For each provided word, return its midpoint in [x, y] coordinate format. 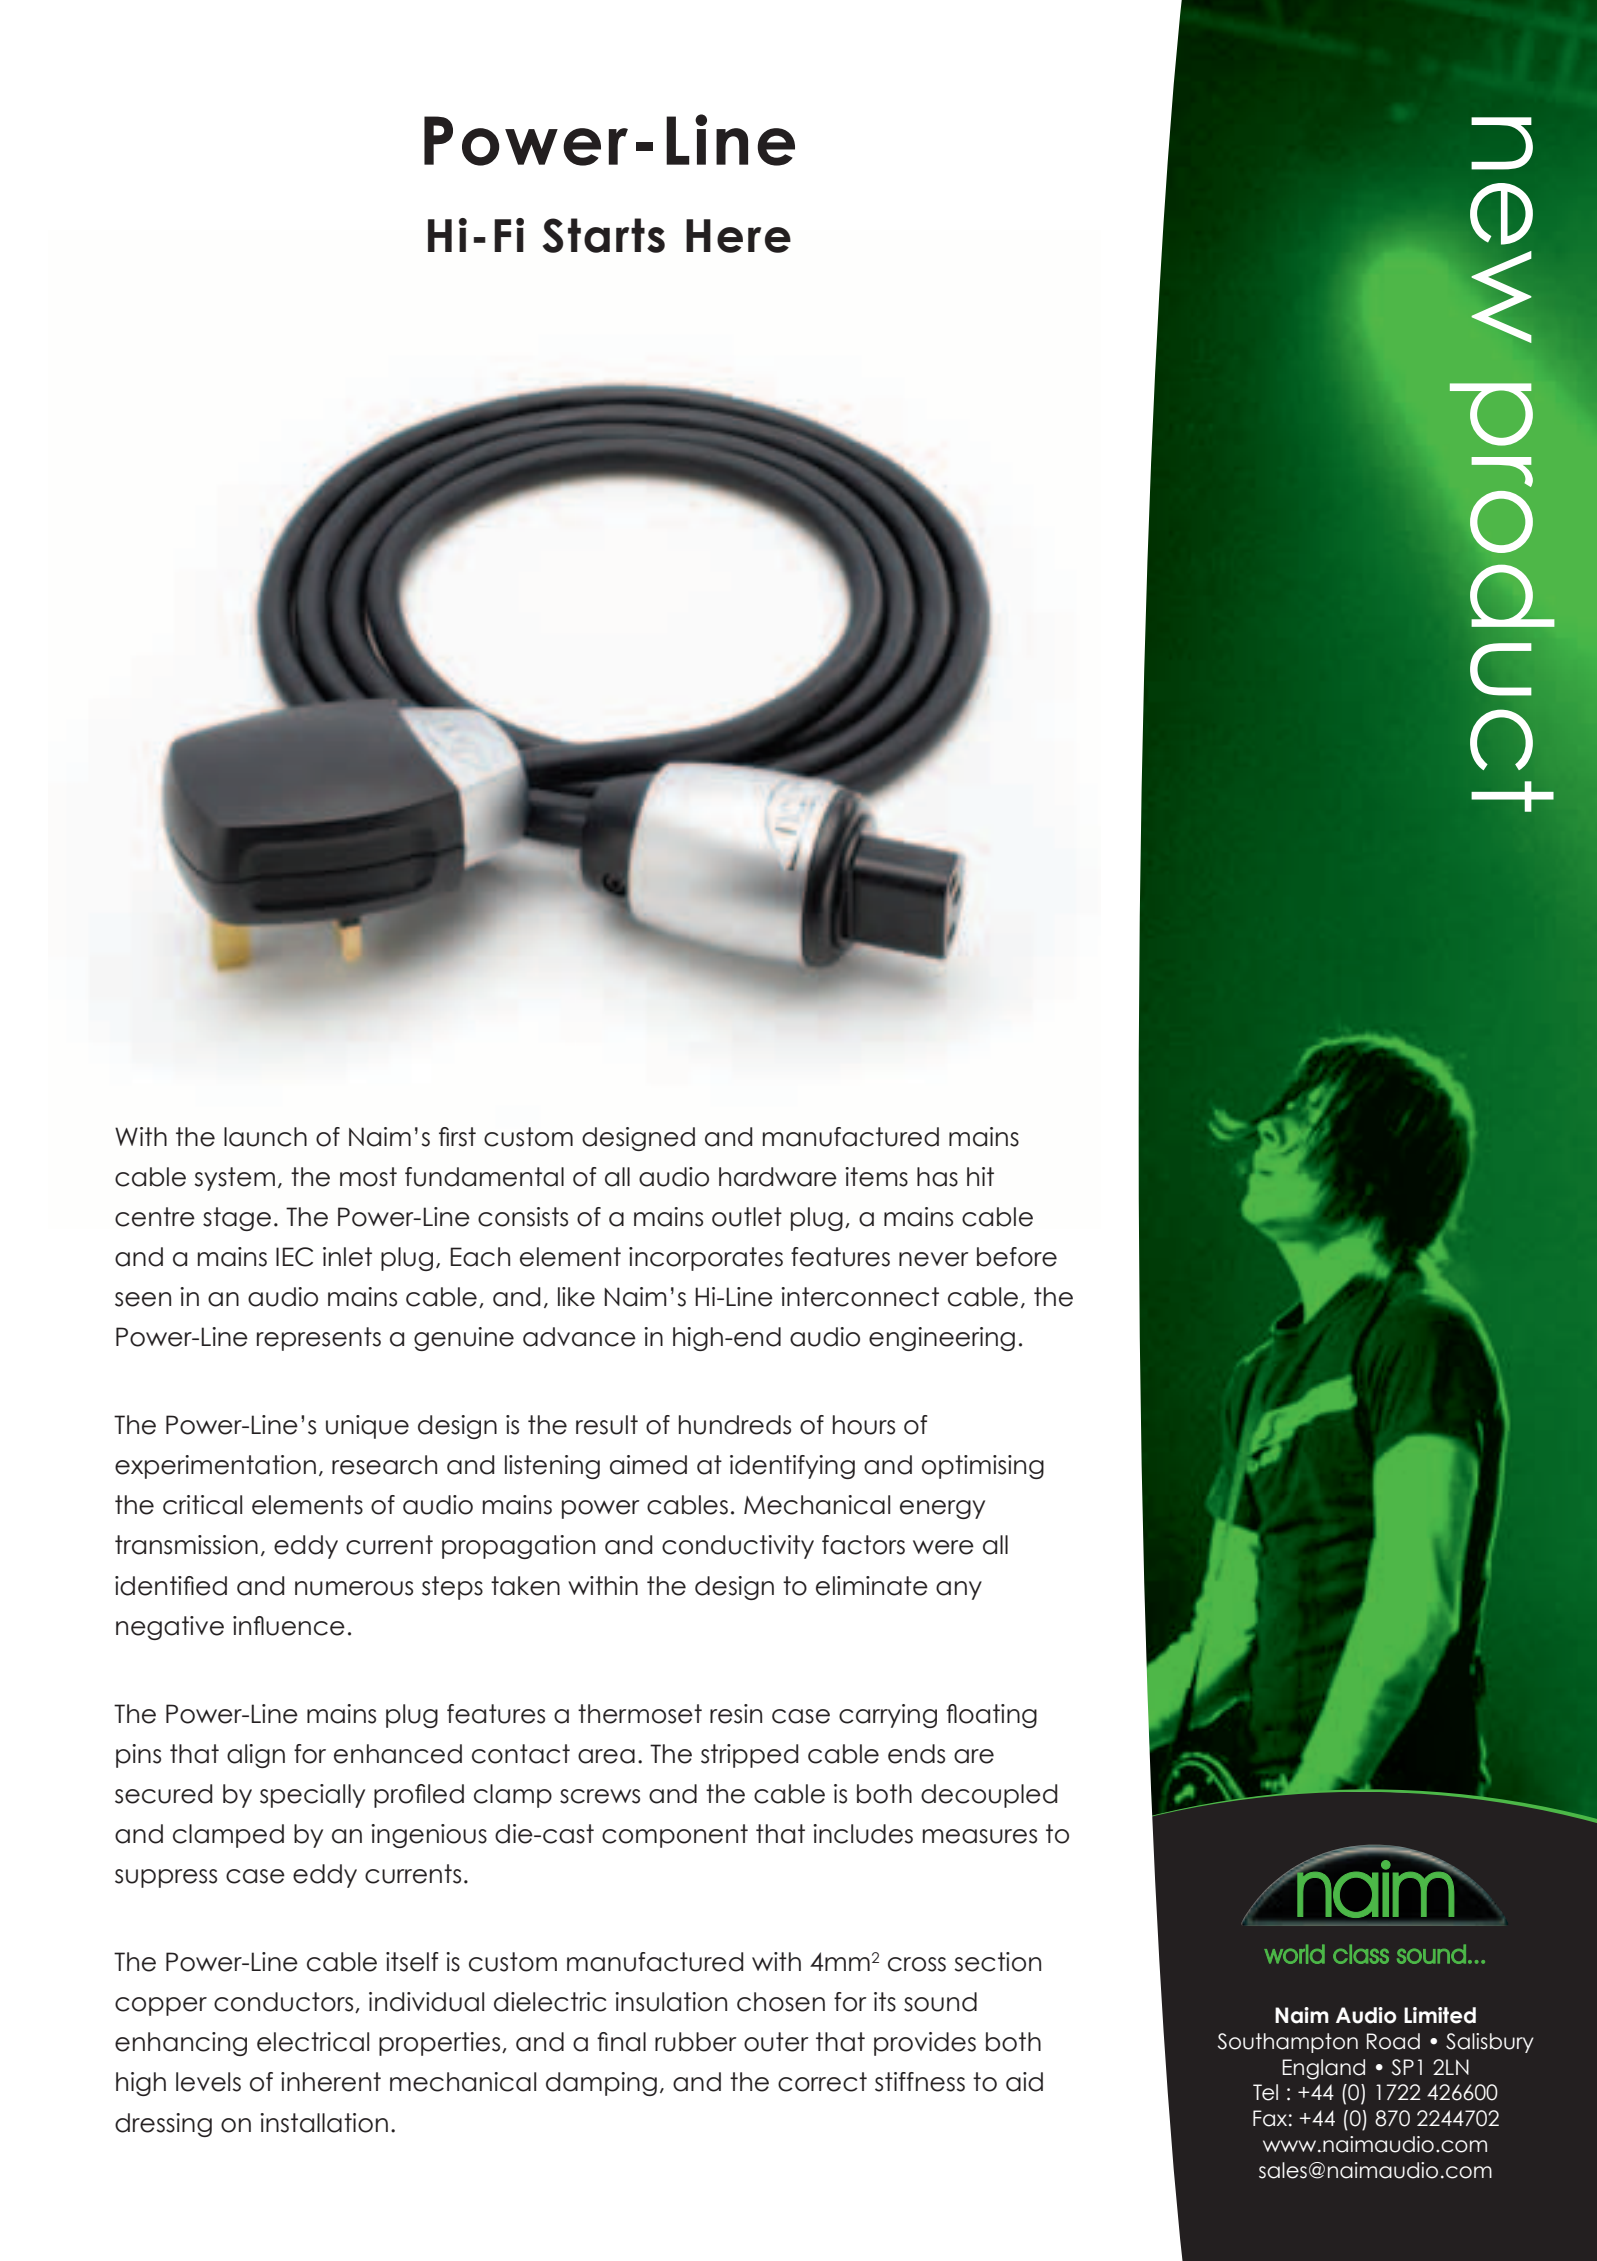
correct [822, 2082]
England [1323, 2069]
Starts [604, 235]
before [1017, 1257]
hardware [778, 1177]
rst [463, 1137]
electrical [313, 2042]
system [234, 1179]
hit [980, 1176]
